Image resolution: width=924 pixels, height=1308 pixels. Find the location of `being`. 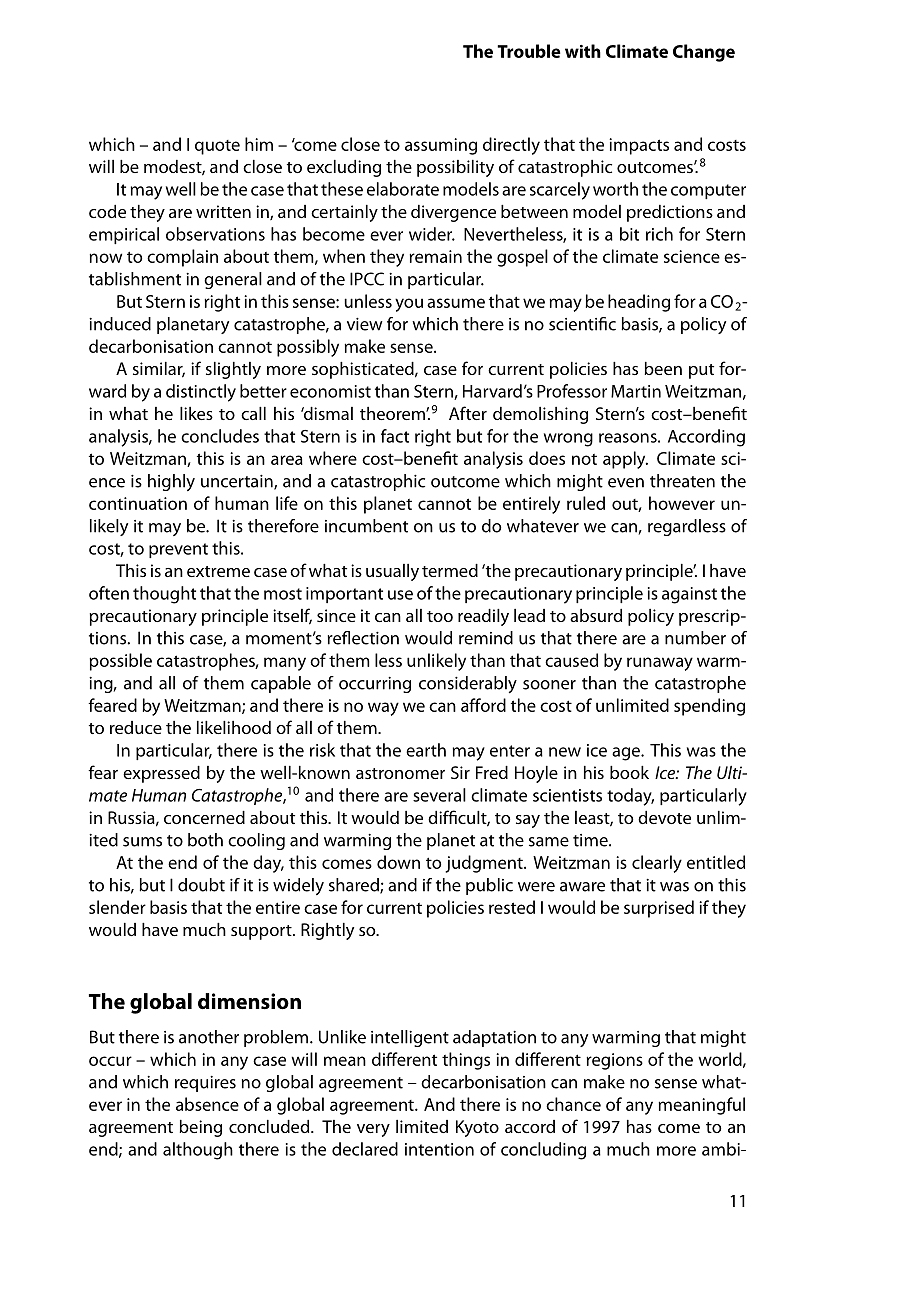

being is located at coordinates (200, 1128).
